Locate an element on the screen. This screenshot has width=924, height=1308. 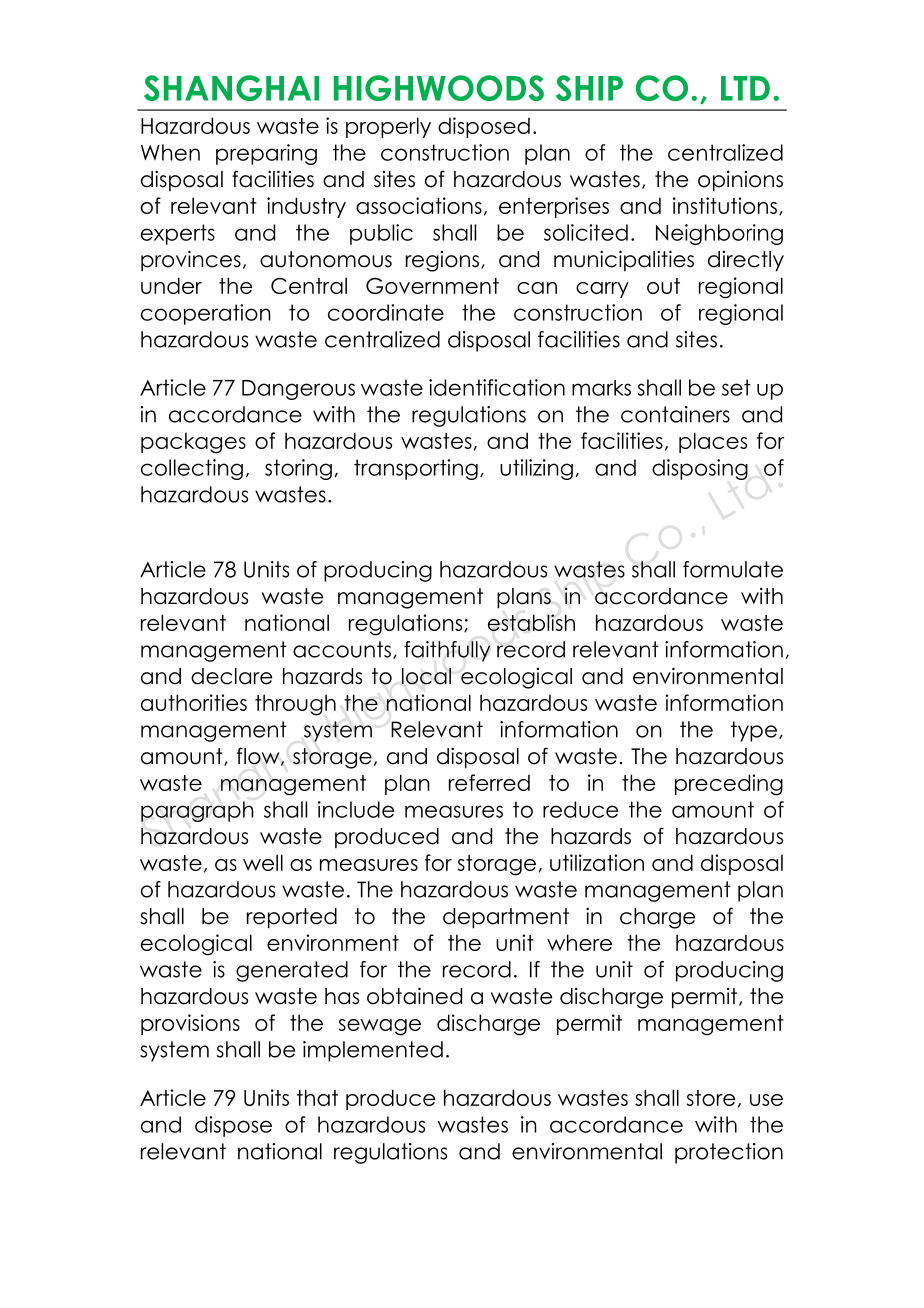
well is located at coordinates (263, 862).
